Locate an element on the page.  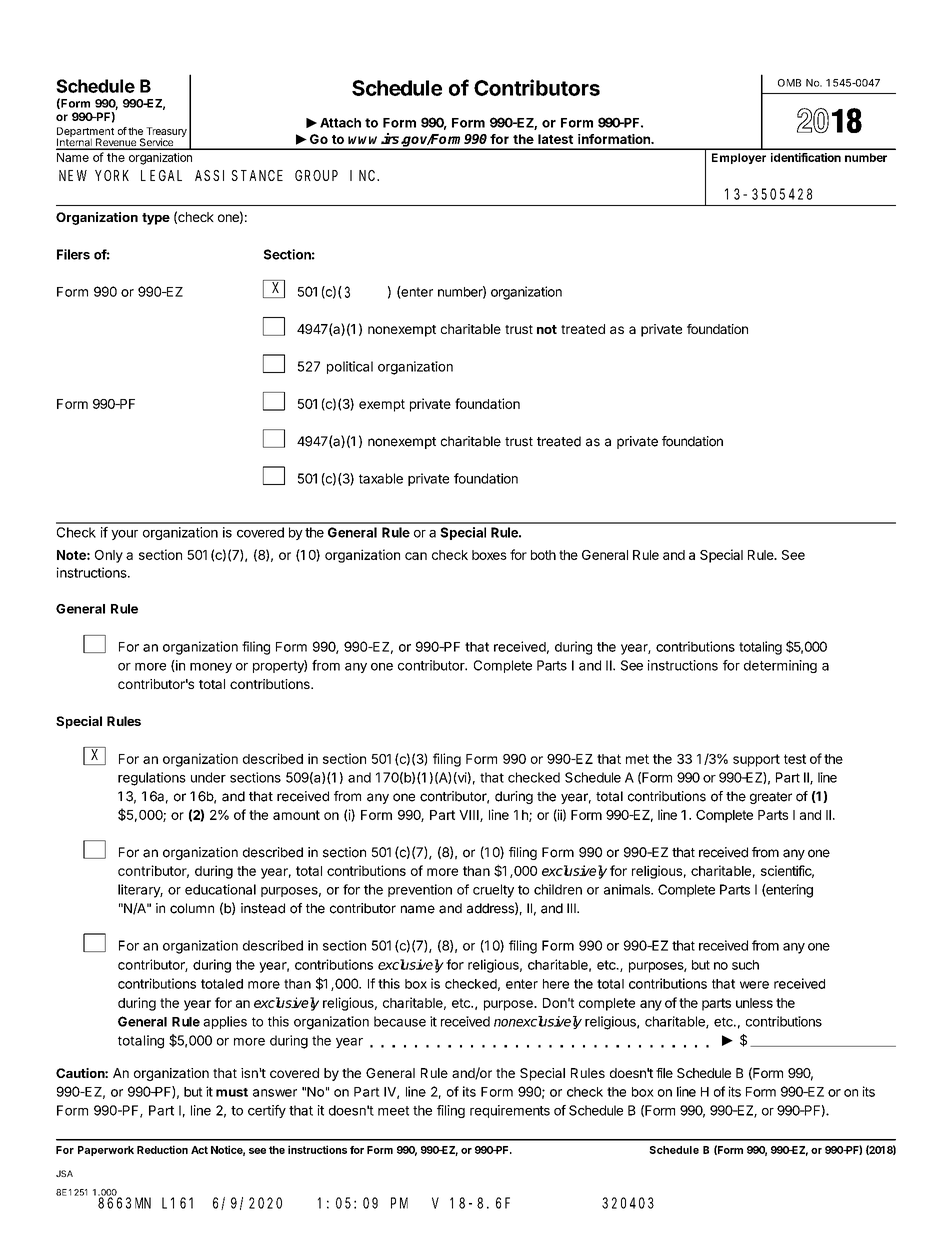
determining is located at coordinates (780, 666).
